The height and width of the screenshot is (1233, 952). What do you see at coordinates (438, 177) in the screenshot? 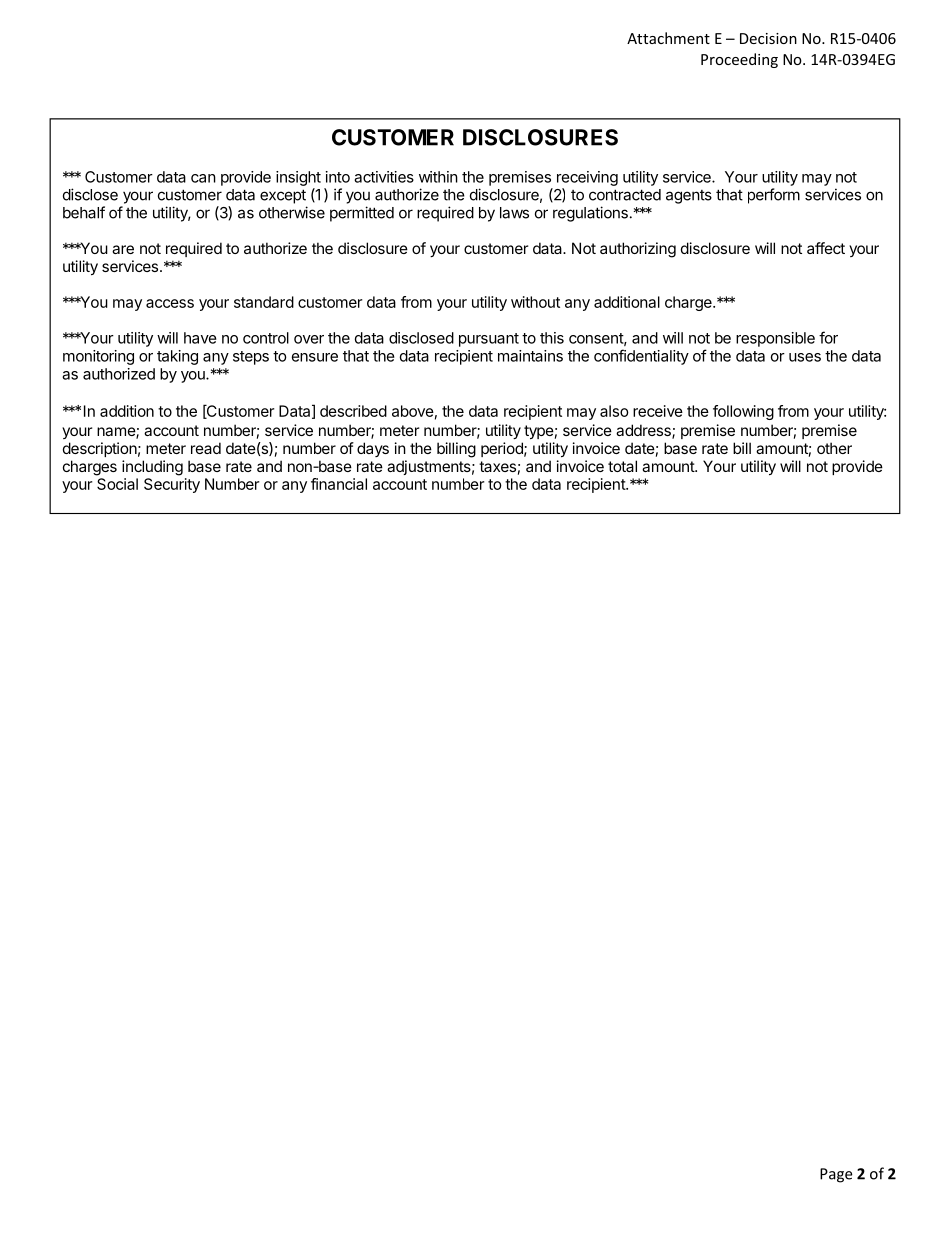
I see `within` at bounding box center [438, 177].
